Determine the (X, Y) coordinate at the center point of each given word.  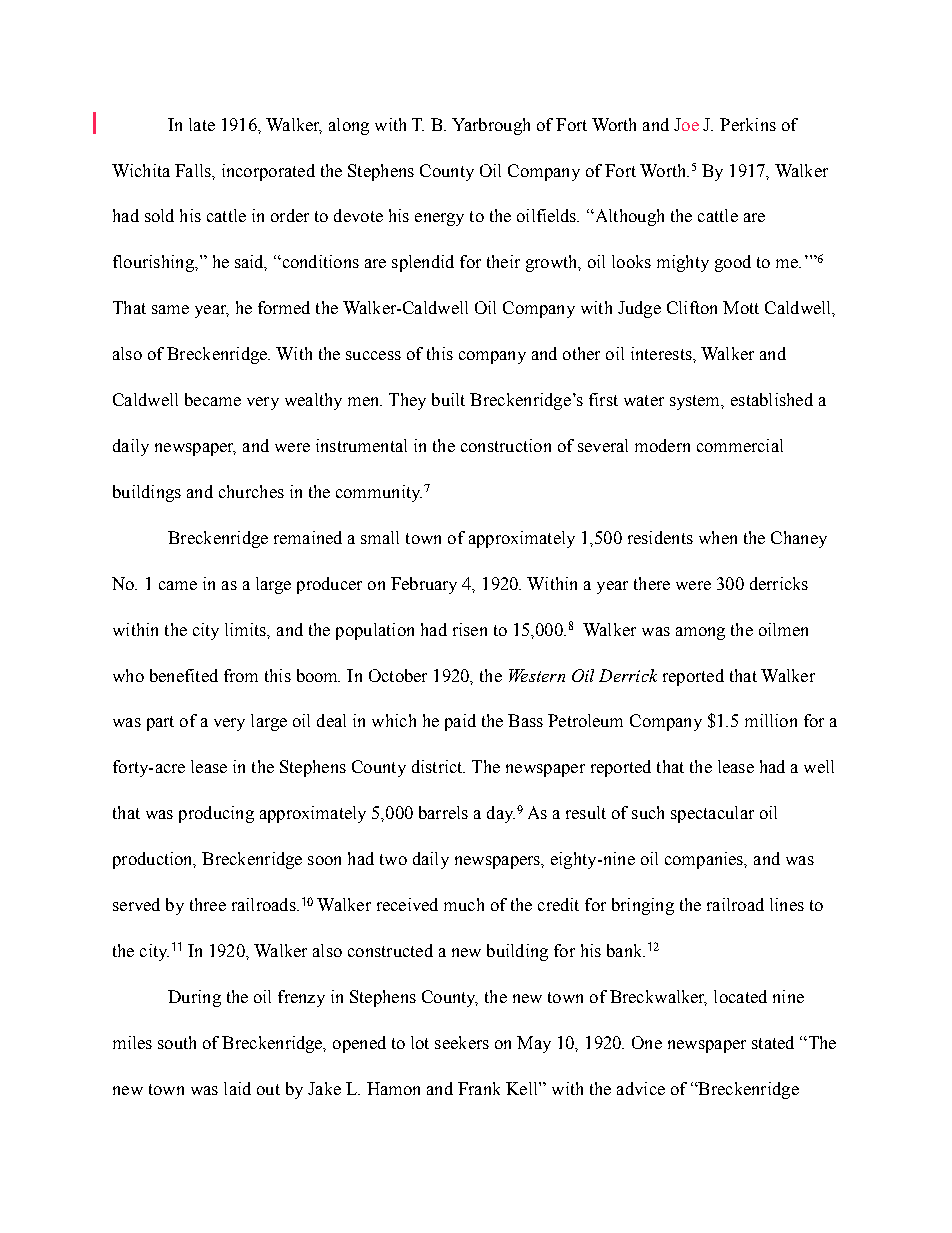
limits (247, 630)
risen (470, 629)
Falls (194, 170)
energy (439, 219)
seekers (462, 1042)
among (700, 633)
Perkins (748, 124)
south (177, 1042)
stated (773, 1042)
